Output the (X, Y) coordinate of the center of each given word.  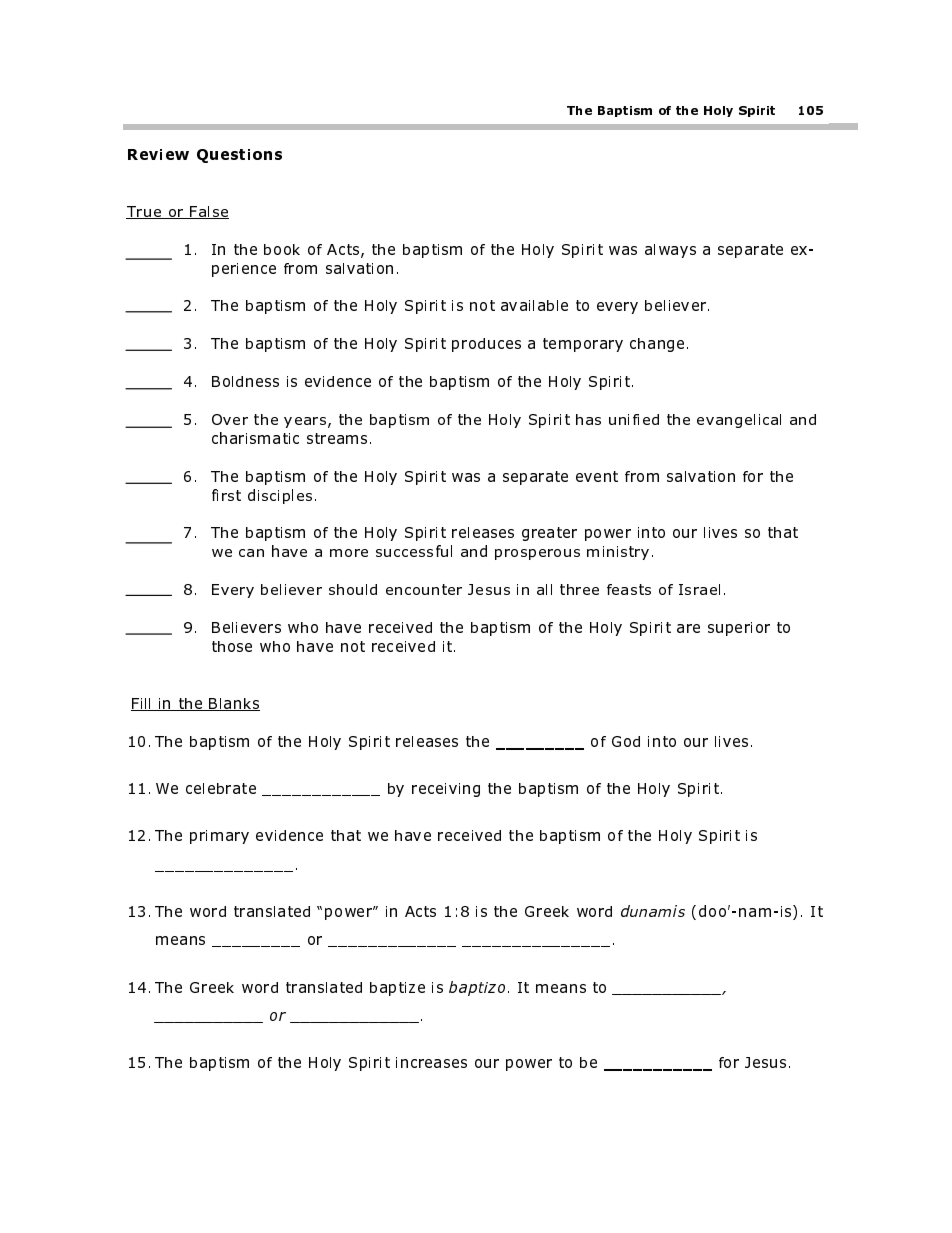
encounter (424, 589)
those (232, 646)
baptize (397, 989)
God (626, 741)
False (208, 212)
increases (431, 1062)
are (688, 628)
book (282, 249)
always (670, 251)
